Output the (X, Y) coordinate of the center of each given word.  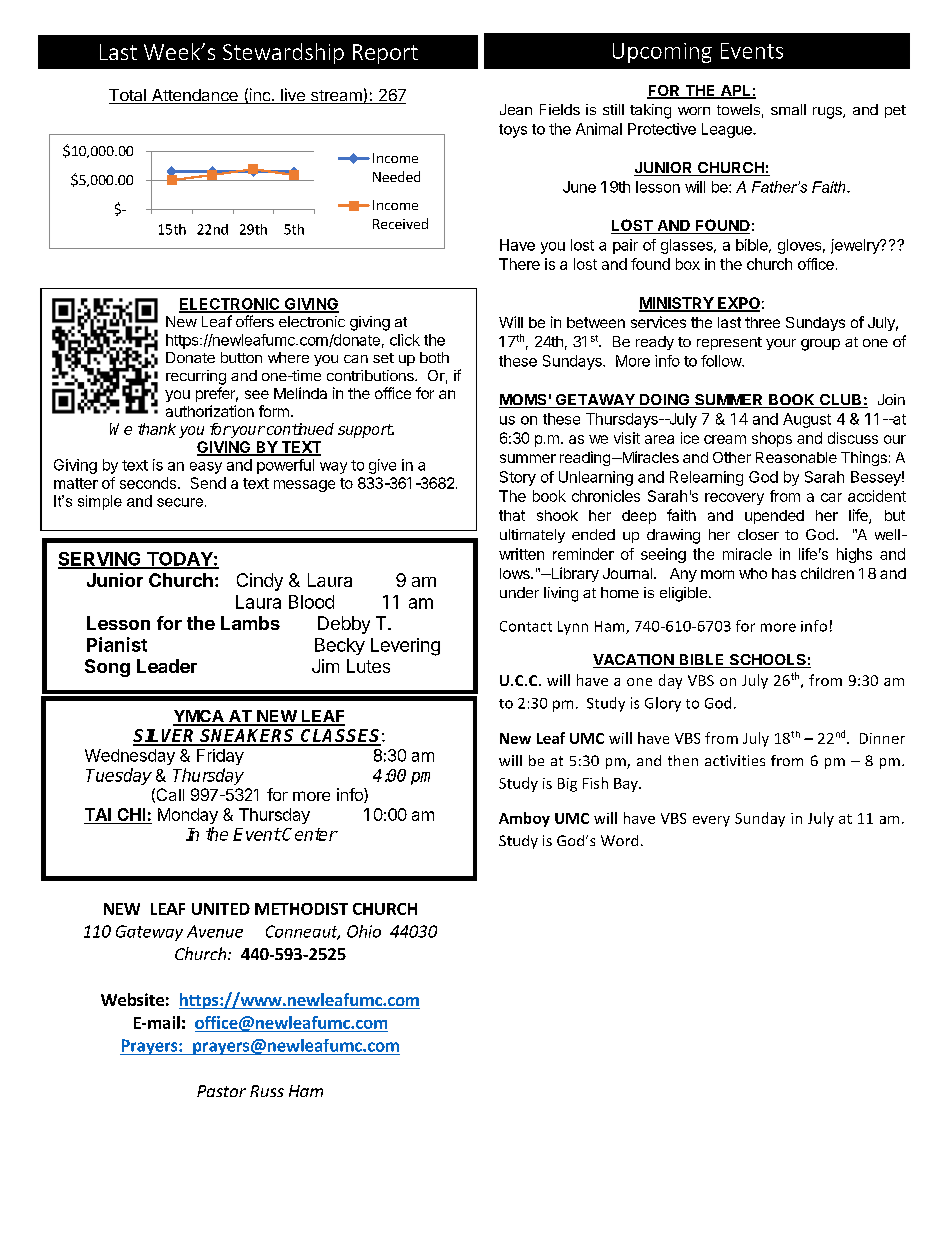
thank (157, 429)
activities (735, 760)
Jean (516, 109)
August (807, 420)
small (788, 109)
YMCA (199, 717)
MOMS (524, 401)
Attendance (194, 96)
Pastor (221, 1091)
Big (567, 785)
